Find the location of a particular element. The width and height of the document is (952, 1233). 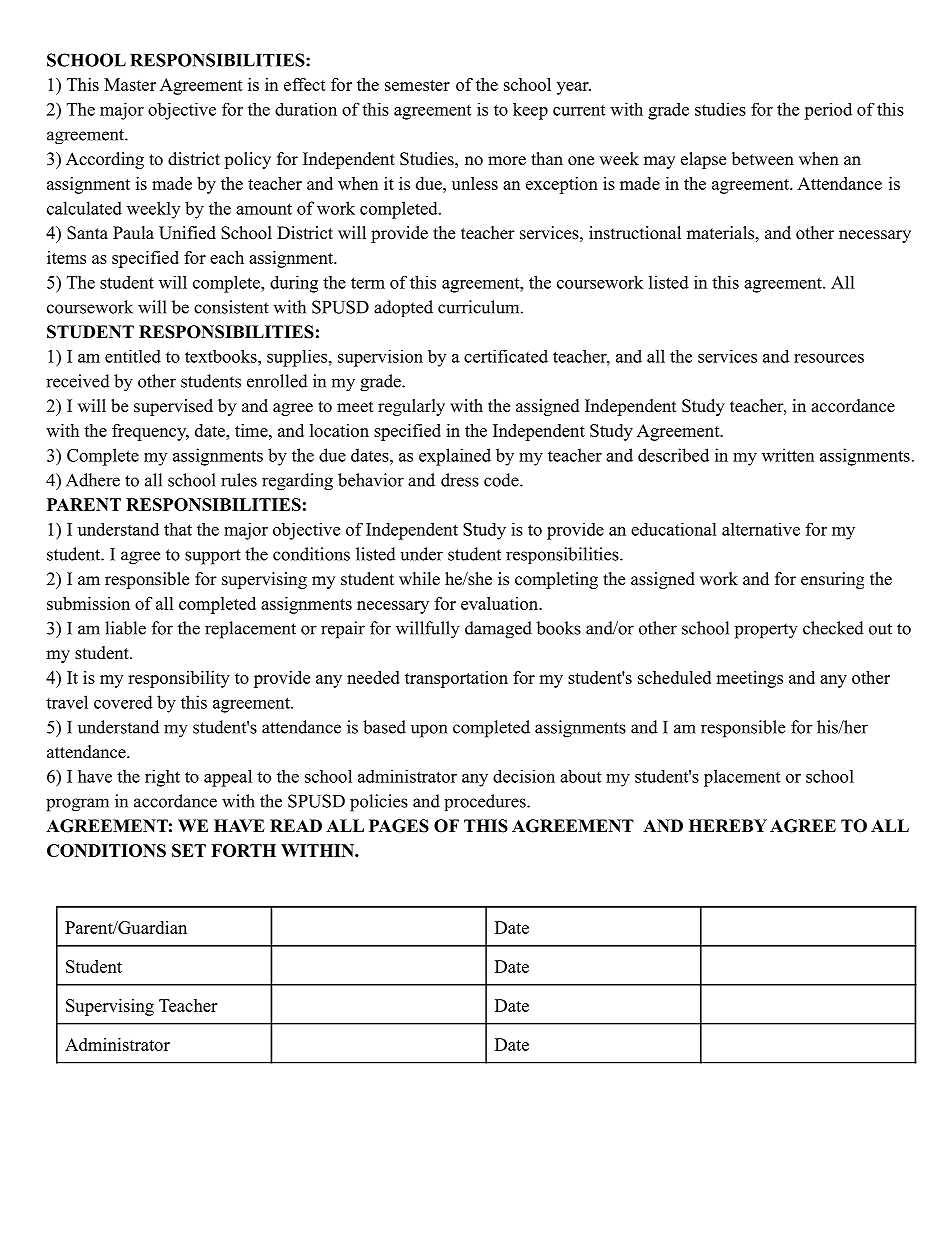

resources is located at coordinates (829, 358).
